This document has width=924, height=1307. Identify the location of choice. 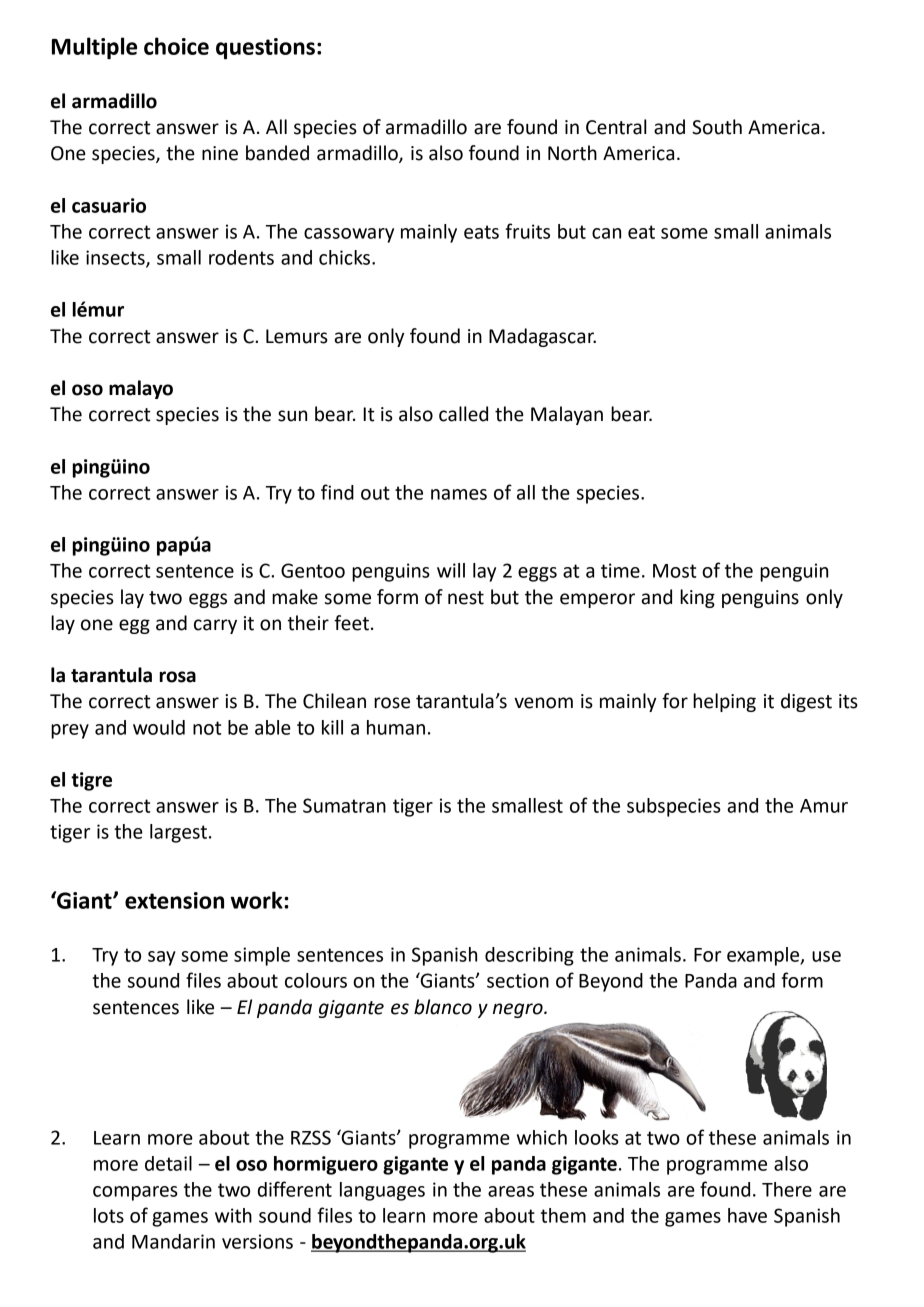
(176, 46).
